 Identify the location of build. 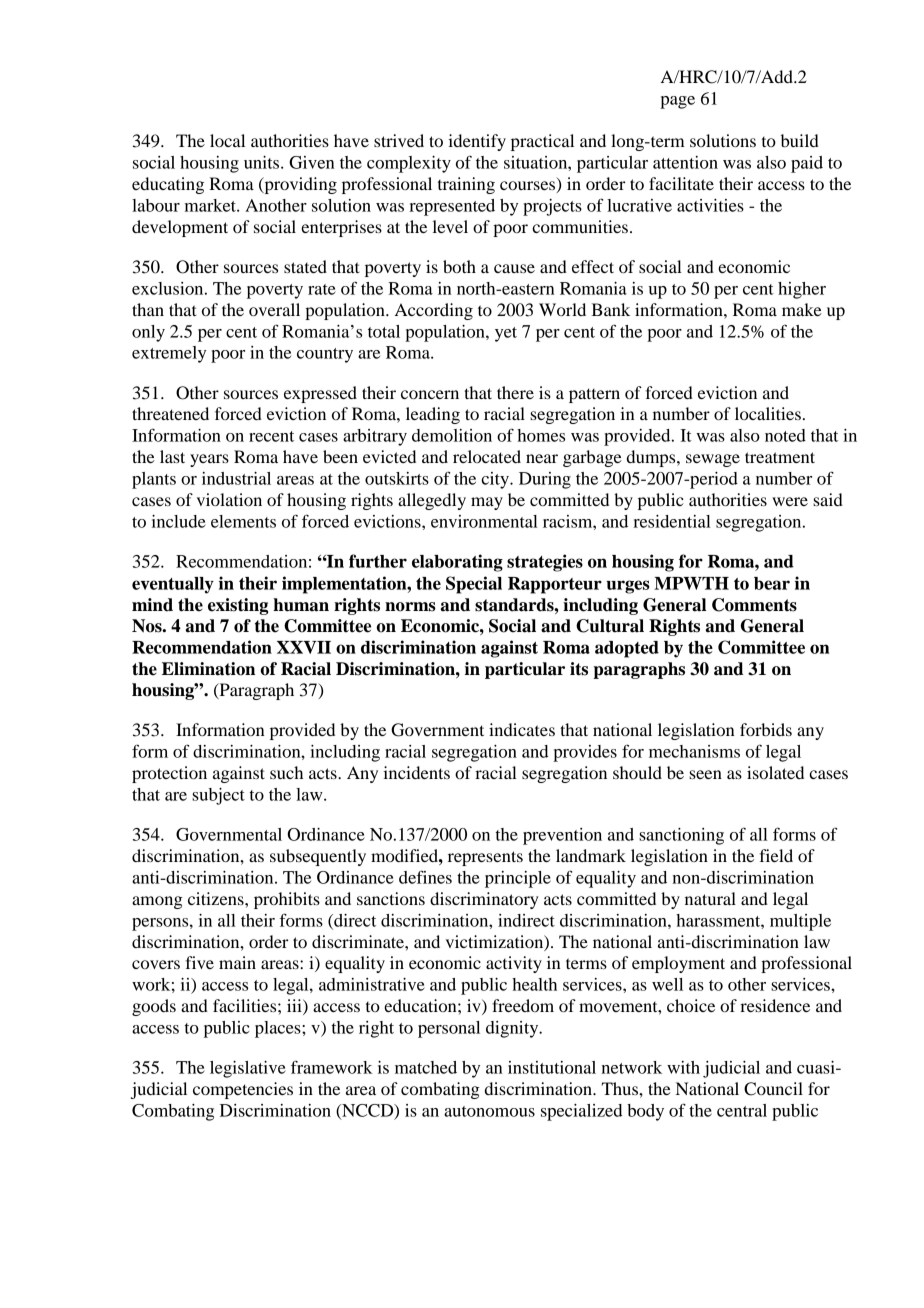
(800, 140).
